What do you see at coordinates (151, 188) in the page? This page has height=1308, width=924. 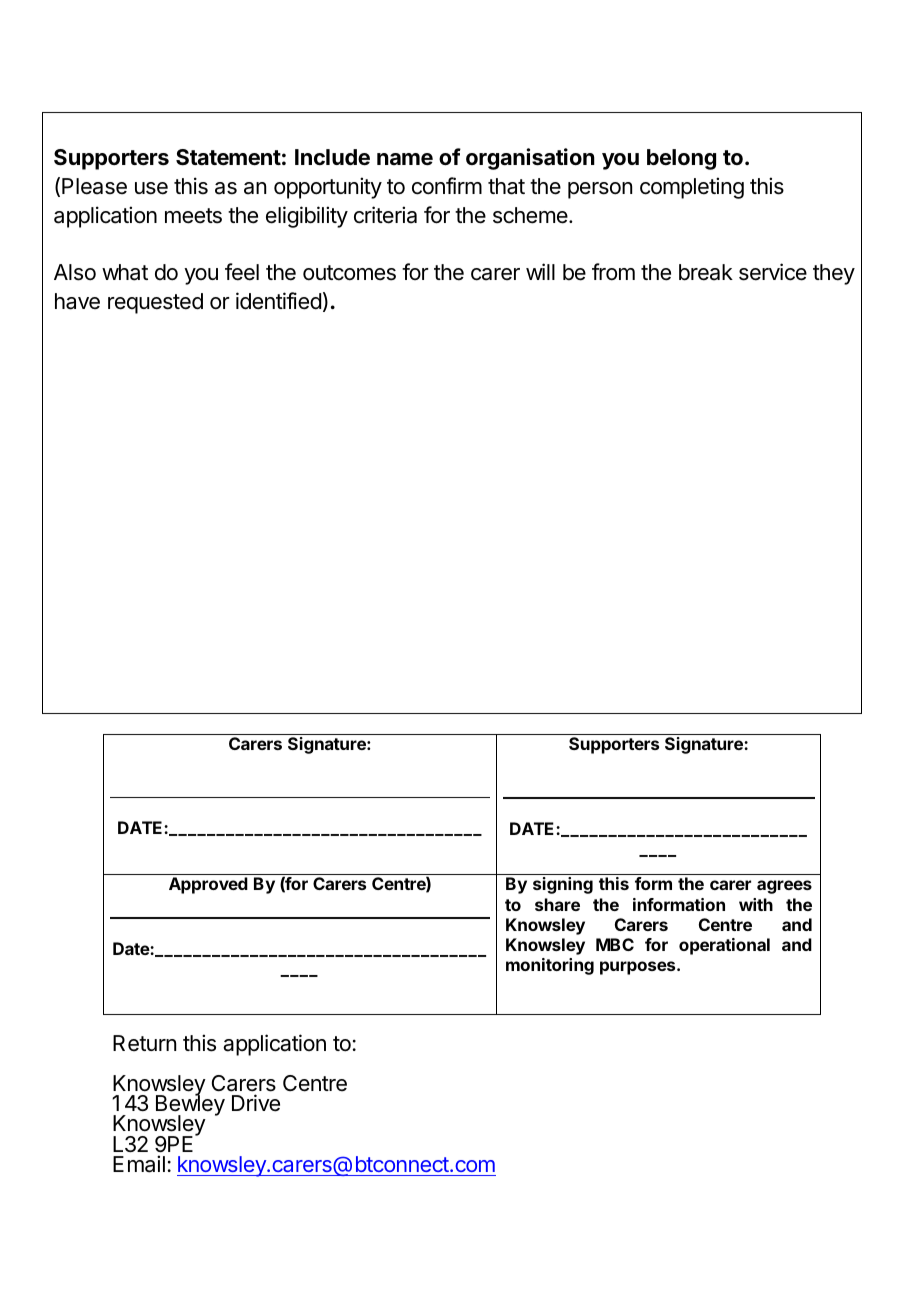 I see `use` at bounding box center [151, 188].
